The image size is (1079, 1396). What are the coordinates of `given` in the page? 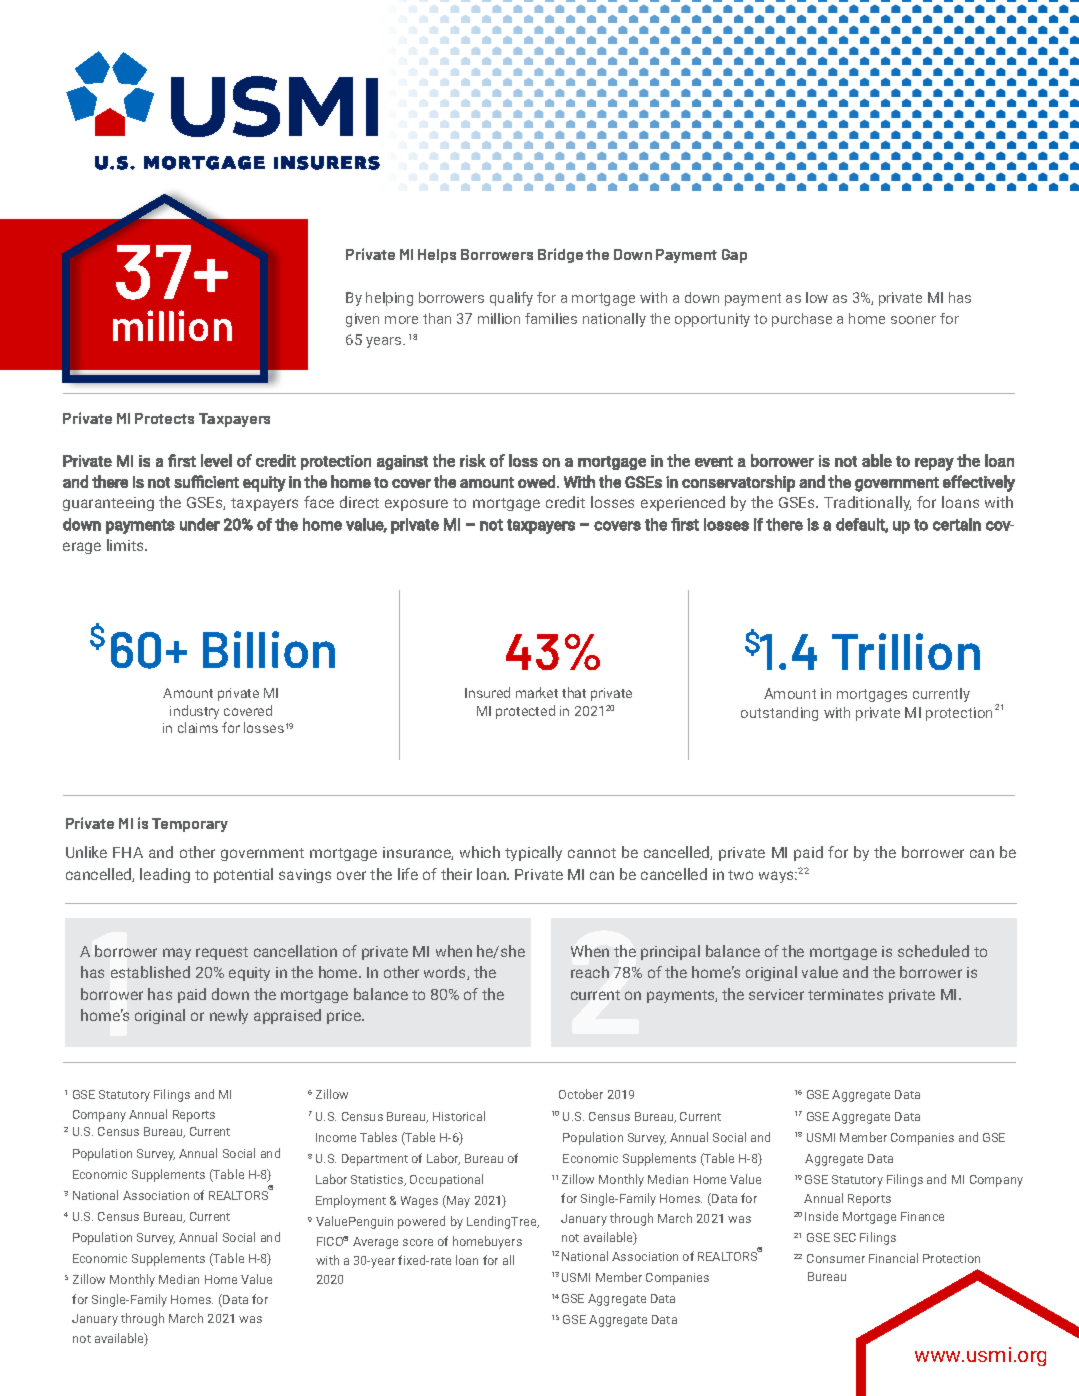 It's located at (362, 320).
